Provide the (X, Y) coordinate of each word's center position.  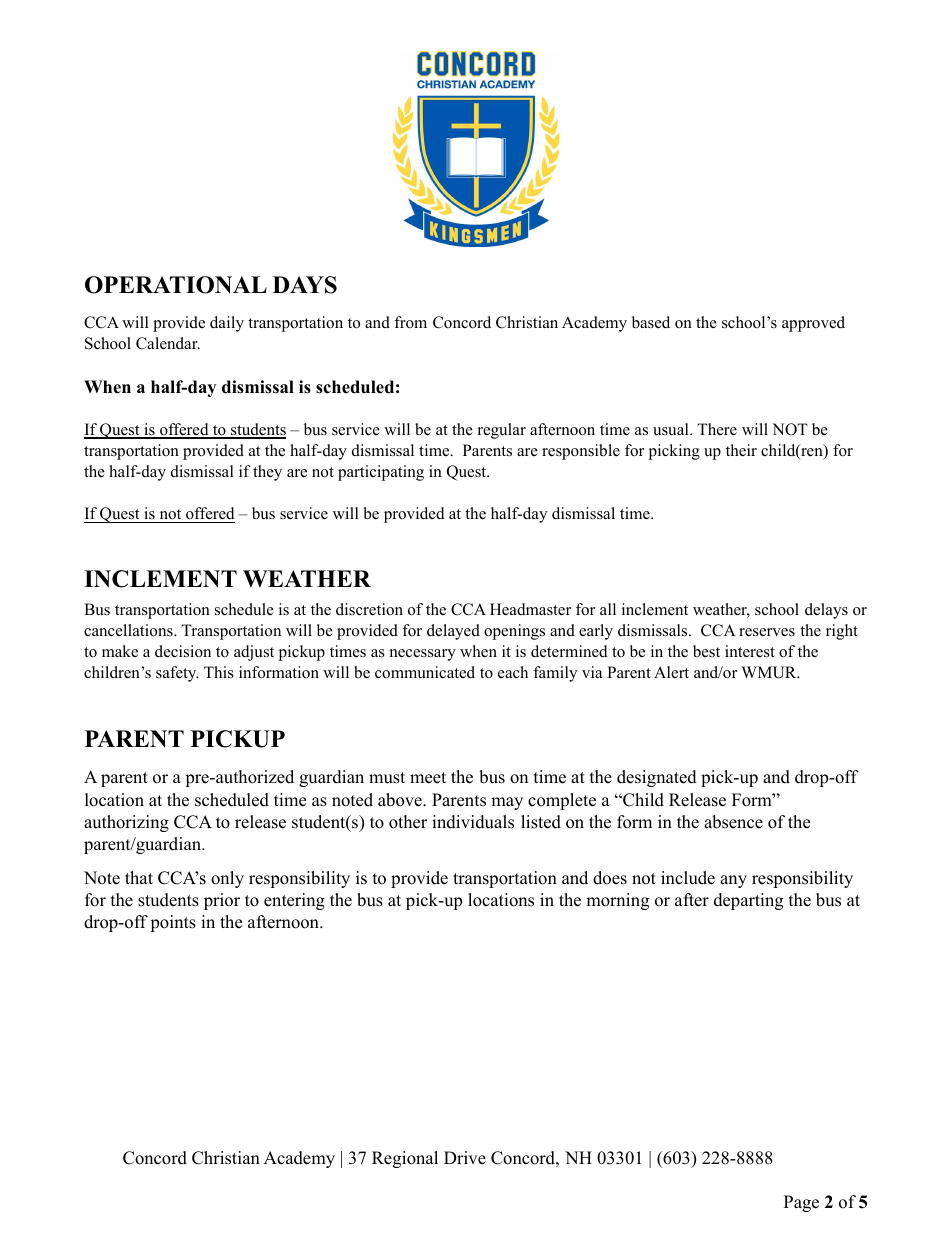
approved (813, 324)
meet (428, 778)
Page (801, 1203)
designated (657, 778)
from (410, 322)
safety (177, 674)
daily (227, 324)
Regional (405, 1159)
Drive (465, 1158)
